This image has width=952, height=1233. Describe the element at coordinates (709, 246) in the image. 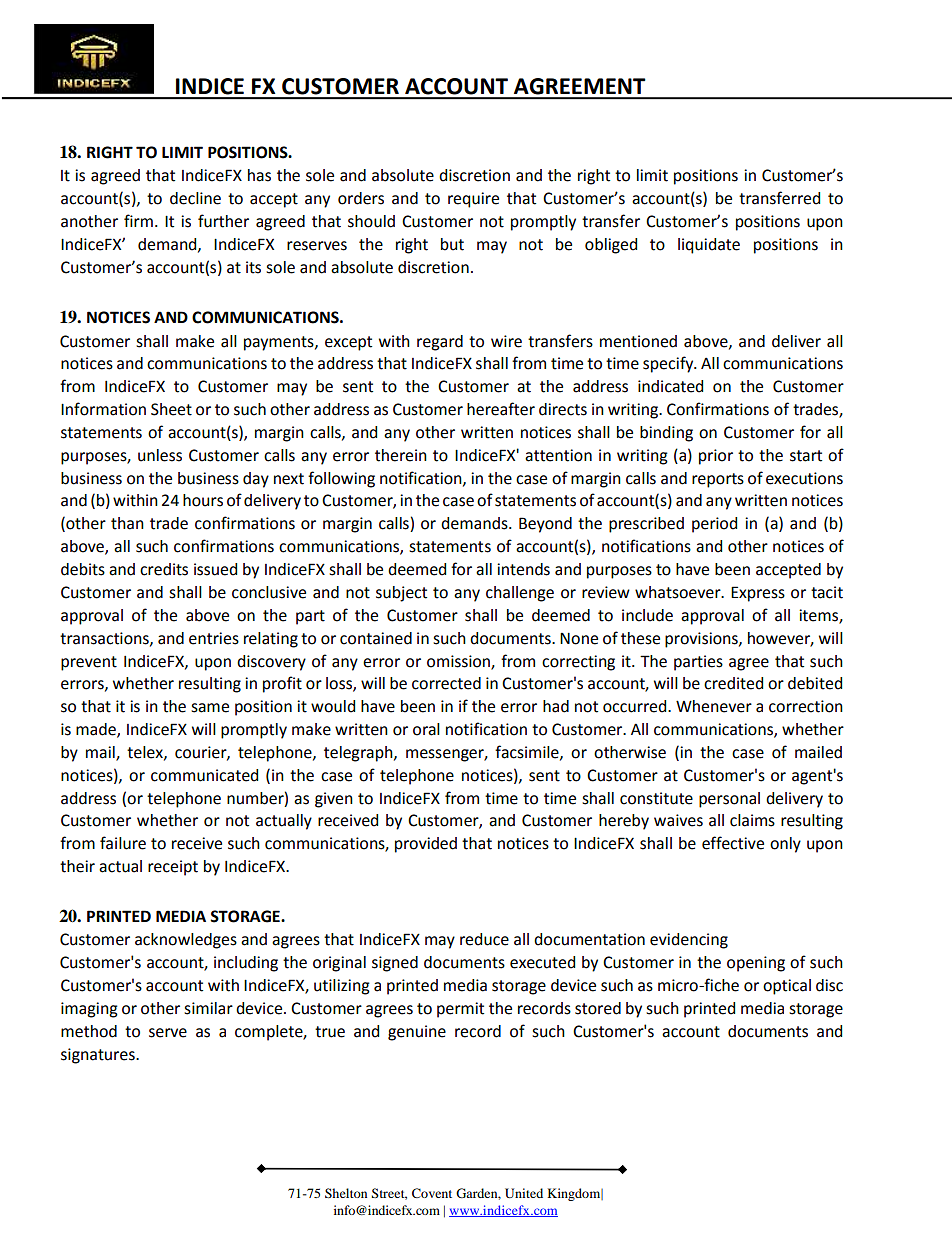

I see `liquidate` at that location.
